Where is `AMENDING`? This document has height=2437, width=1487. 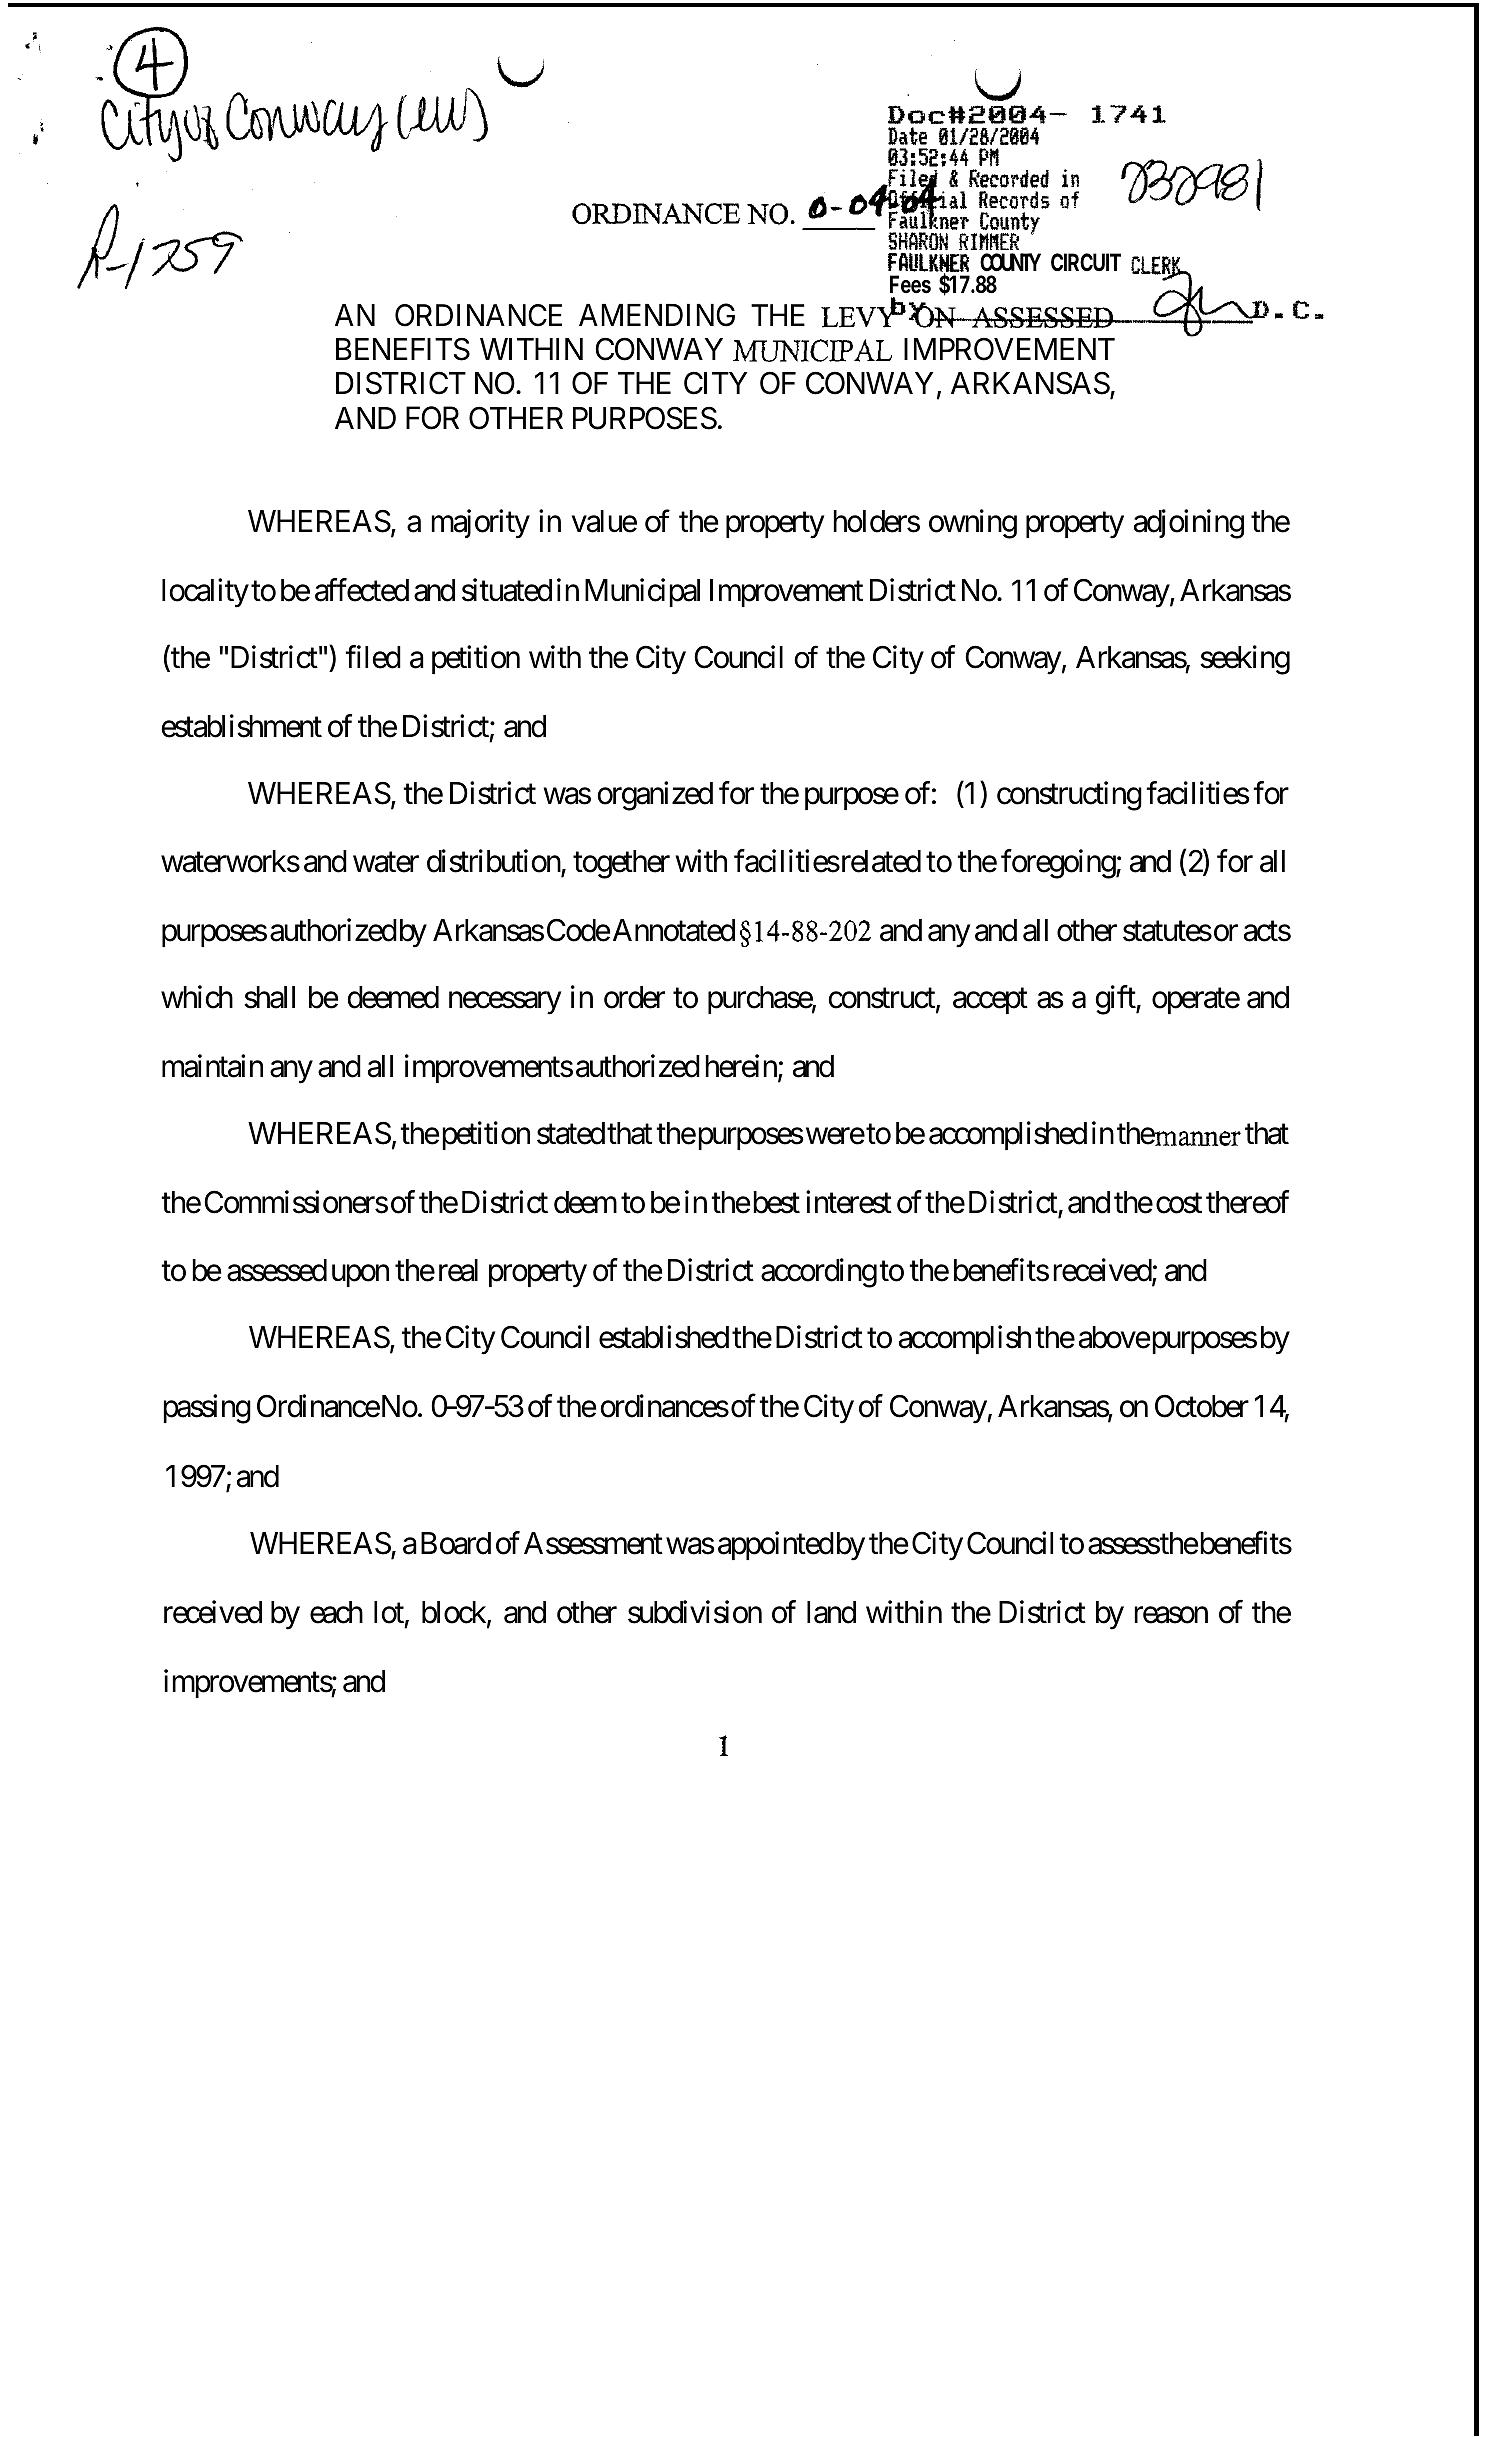
AMENDING is located at coordinates (657, 315).
